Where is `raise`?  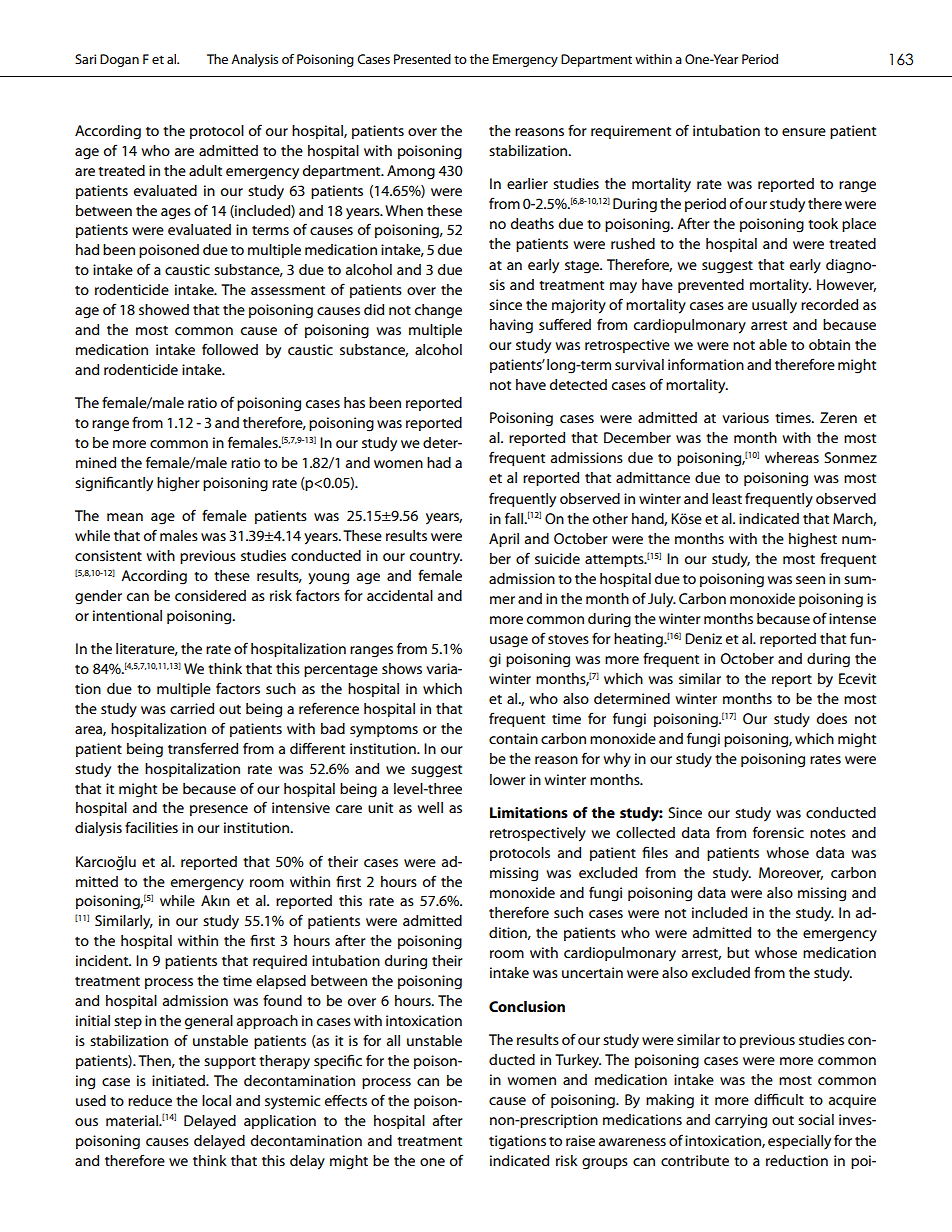
raise is located at coordinates (580, 1140).
